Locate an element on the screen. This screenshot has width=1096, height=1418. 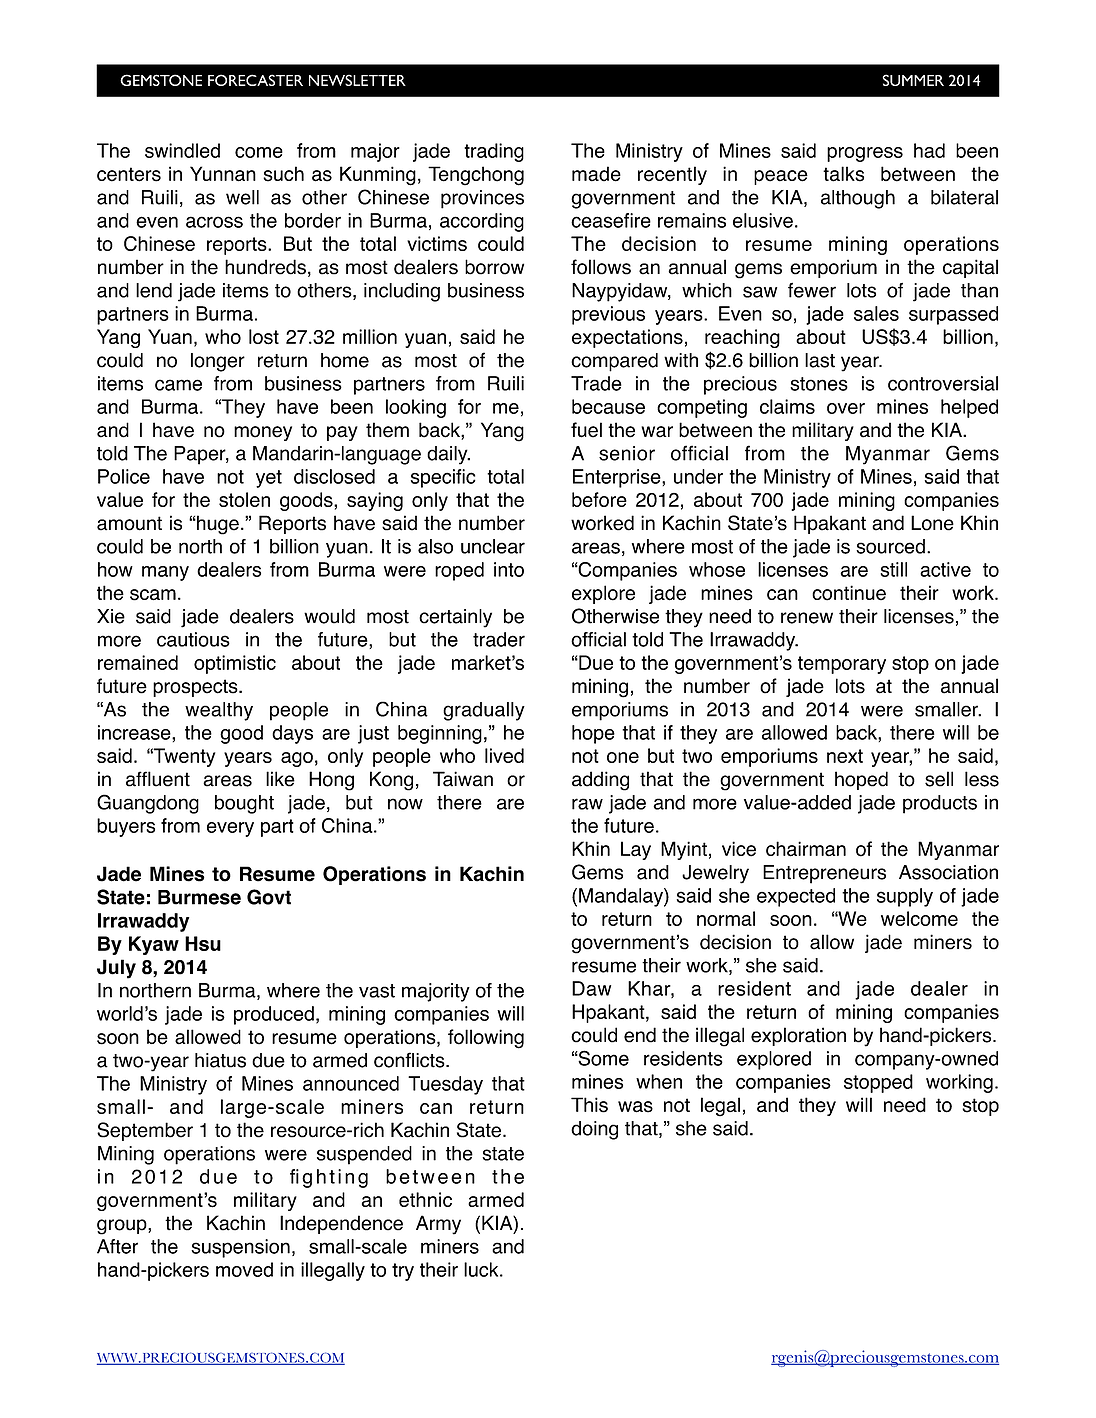
trading is located at coordinates (494, 152).
